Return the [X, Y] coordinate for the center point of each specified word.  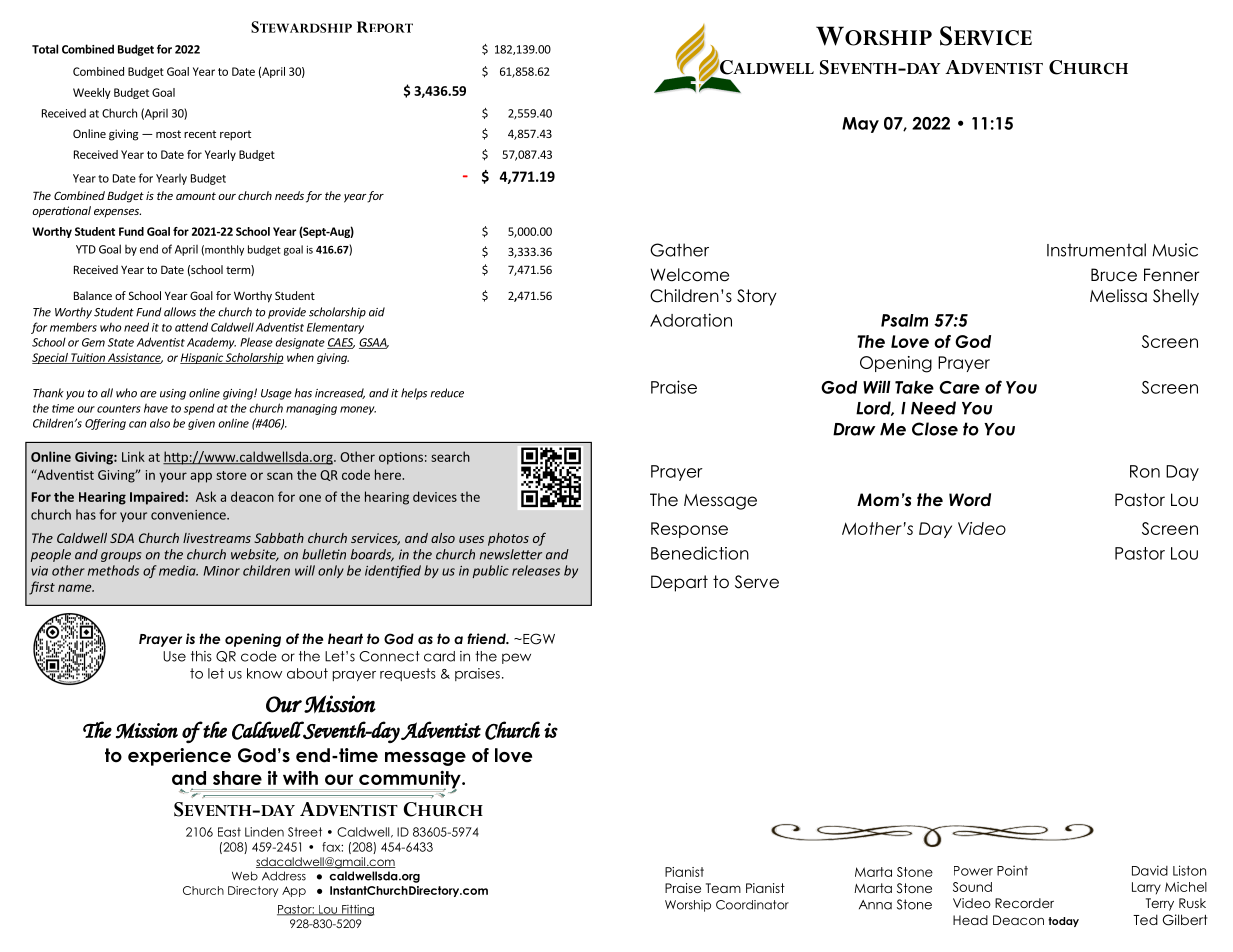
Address [284, 876]
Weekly [92, 93]
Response [689, 530]
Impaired [158, 498]
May [860, 125]
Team [723, 888]
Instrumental [1096, 250]
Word [970, 500]
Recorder [1024, 903]
